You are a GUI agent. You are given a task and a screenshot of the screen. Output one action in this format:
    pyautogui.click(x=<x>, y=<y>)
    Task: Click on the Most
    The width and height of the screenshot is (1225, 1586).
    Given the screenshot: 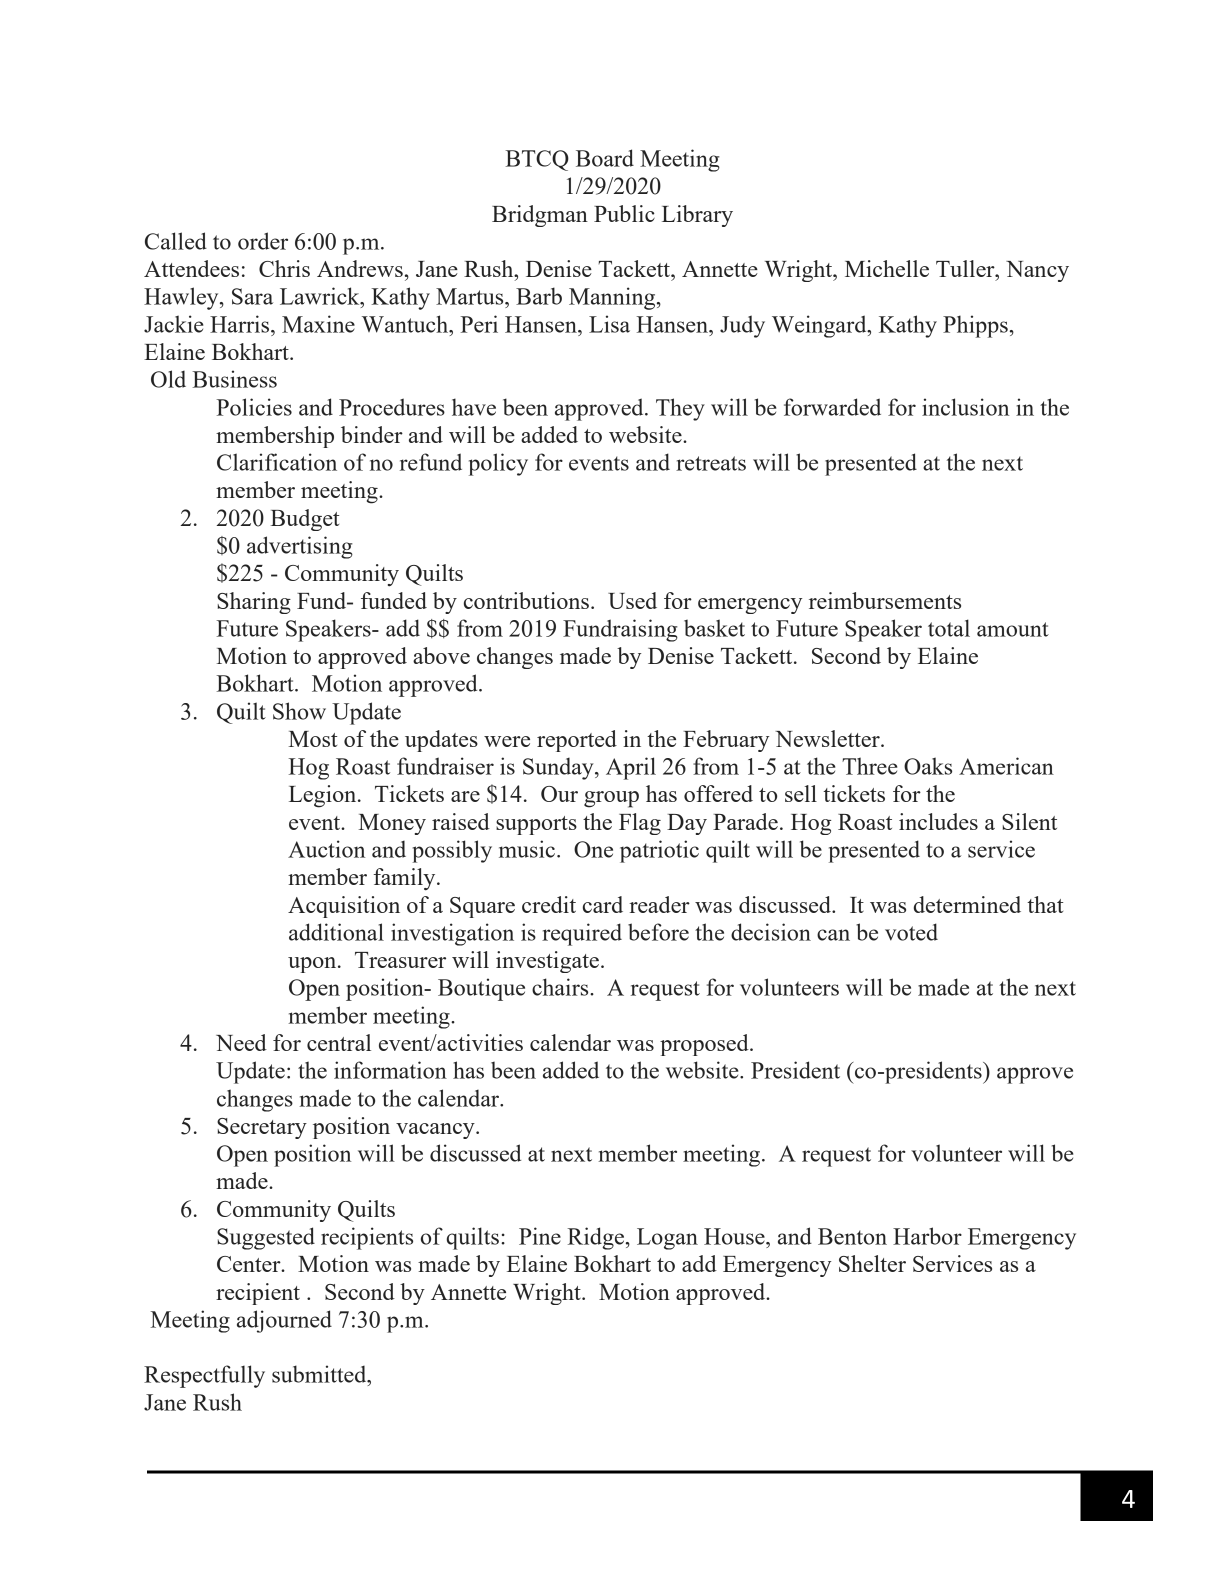 What is the action you would take?
    pyautogui.click(x=313, y=739)
